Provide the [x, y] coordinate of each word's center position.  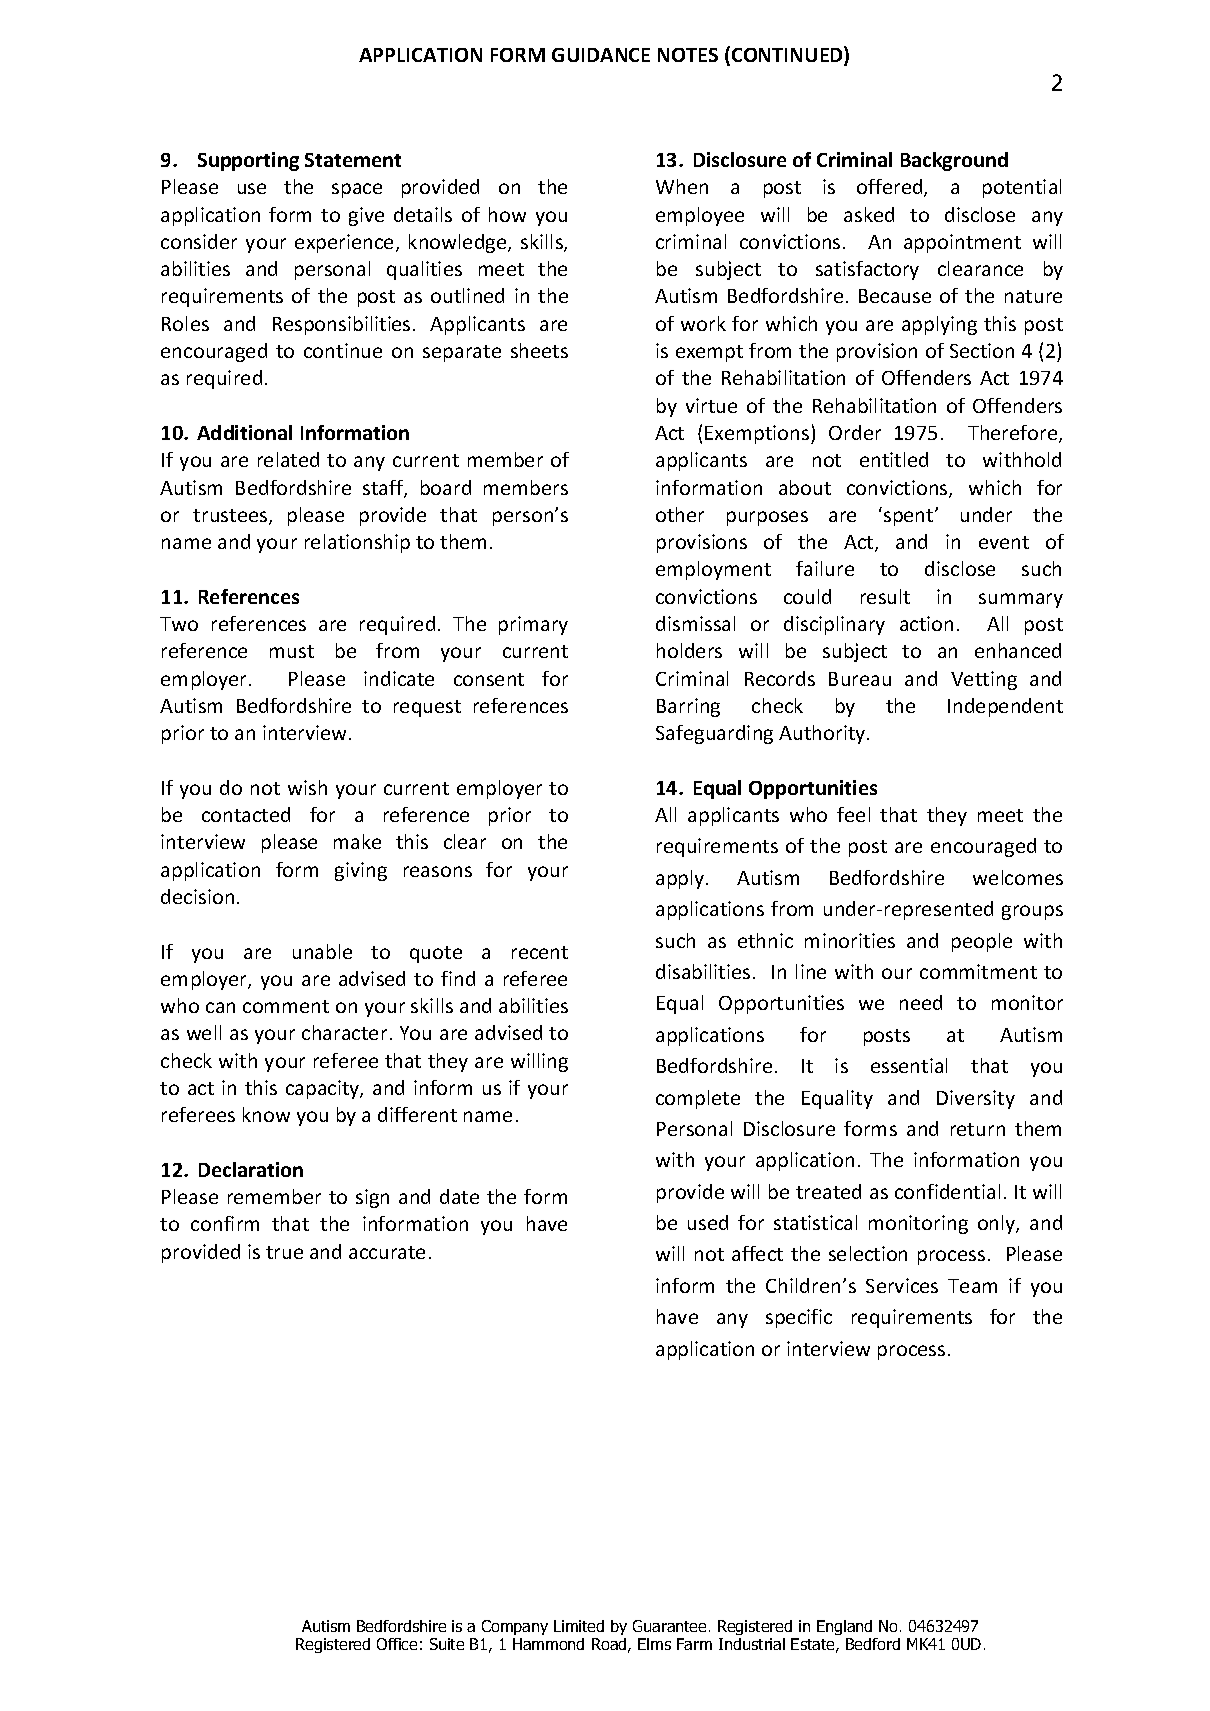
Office [397, 1644]
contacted [246, 814]
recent [540, 952]
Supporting [248, 161]
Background [954, 161]
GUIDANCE [601, 55]
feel [853, 814]
